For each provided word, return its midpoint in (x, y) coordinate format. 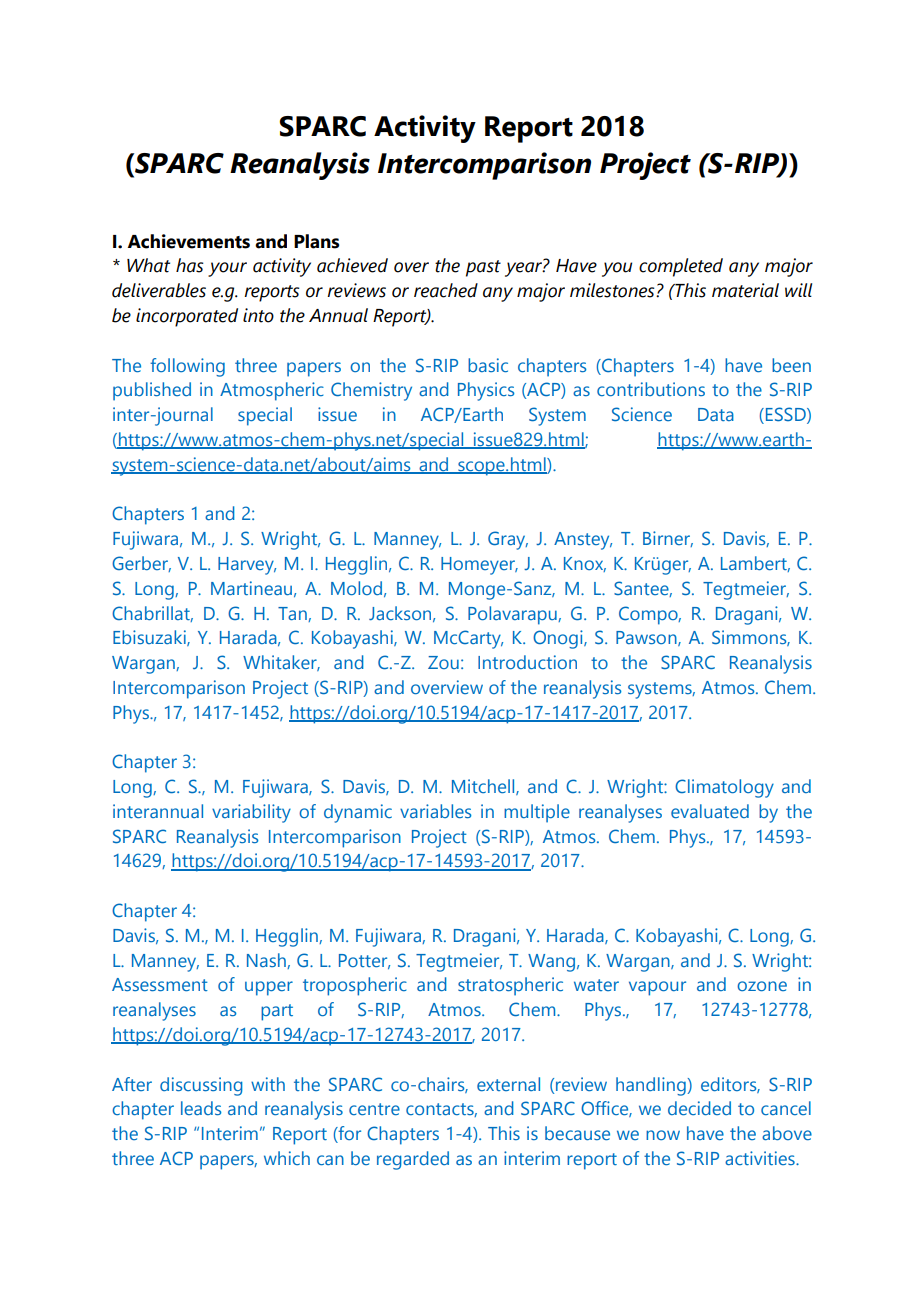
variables (435, 811)
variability (251, 813)
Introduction (527, 662)
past (483, 268)
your (227, 269)
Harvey (247, 566)
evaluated (710, 811)
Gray (508, 540)
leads (201, 1108)
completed (681, 267)
